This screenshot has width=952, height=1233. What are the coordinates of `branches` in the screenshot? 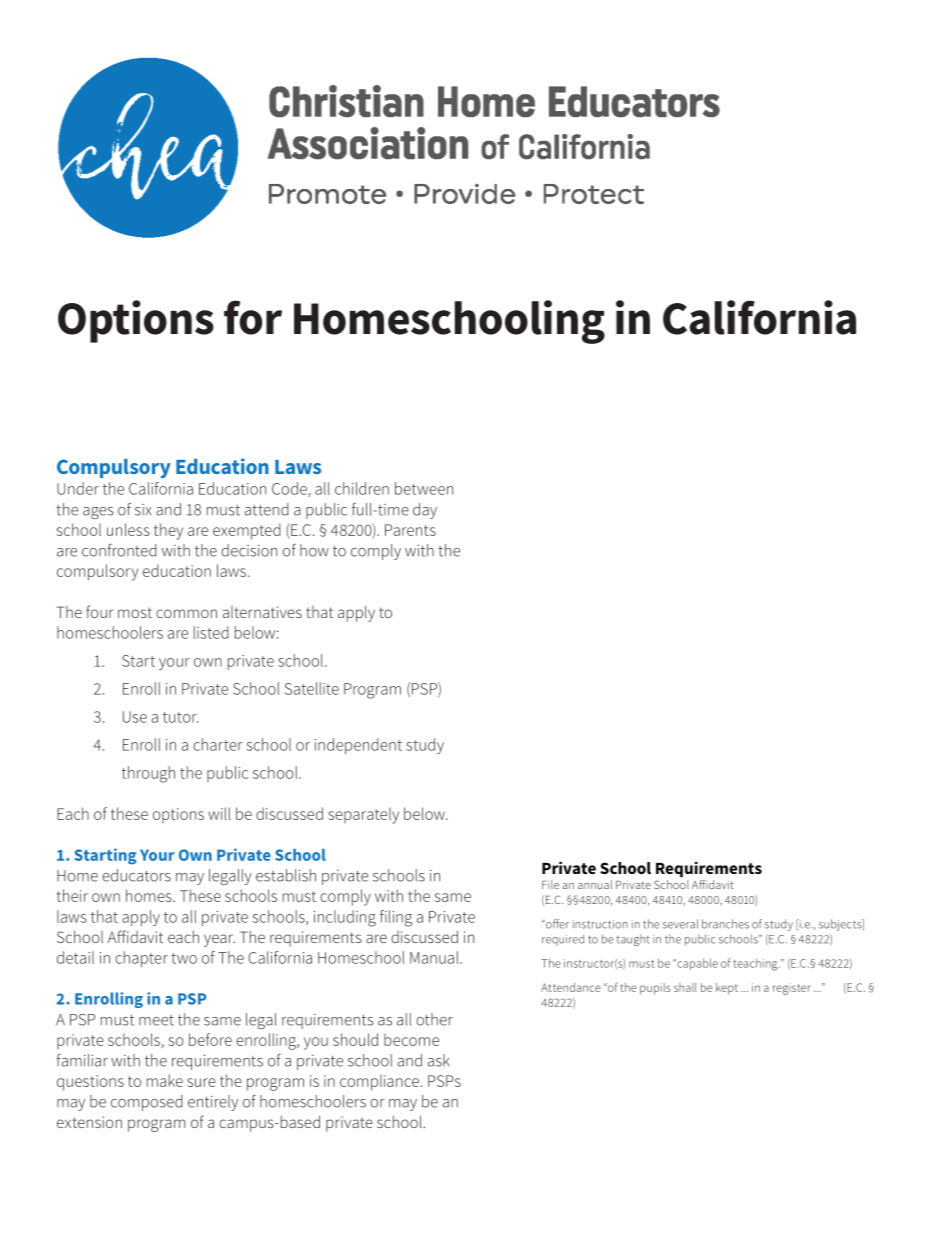 It's located at (725, 924).
